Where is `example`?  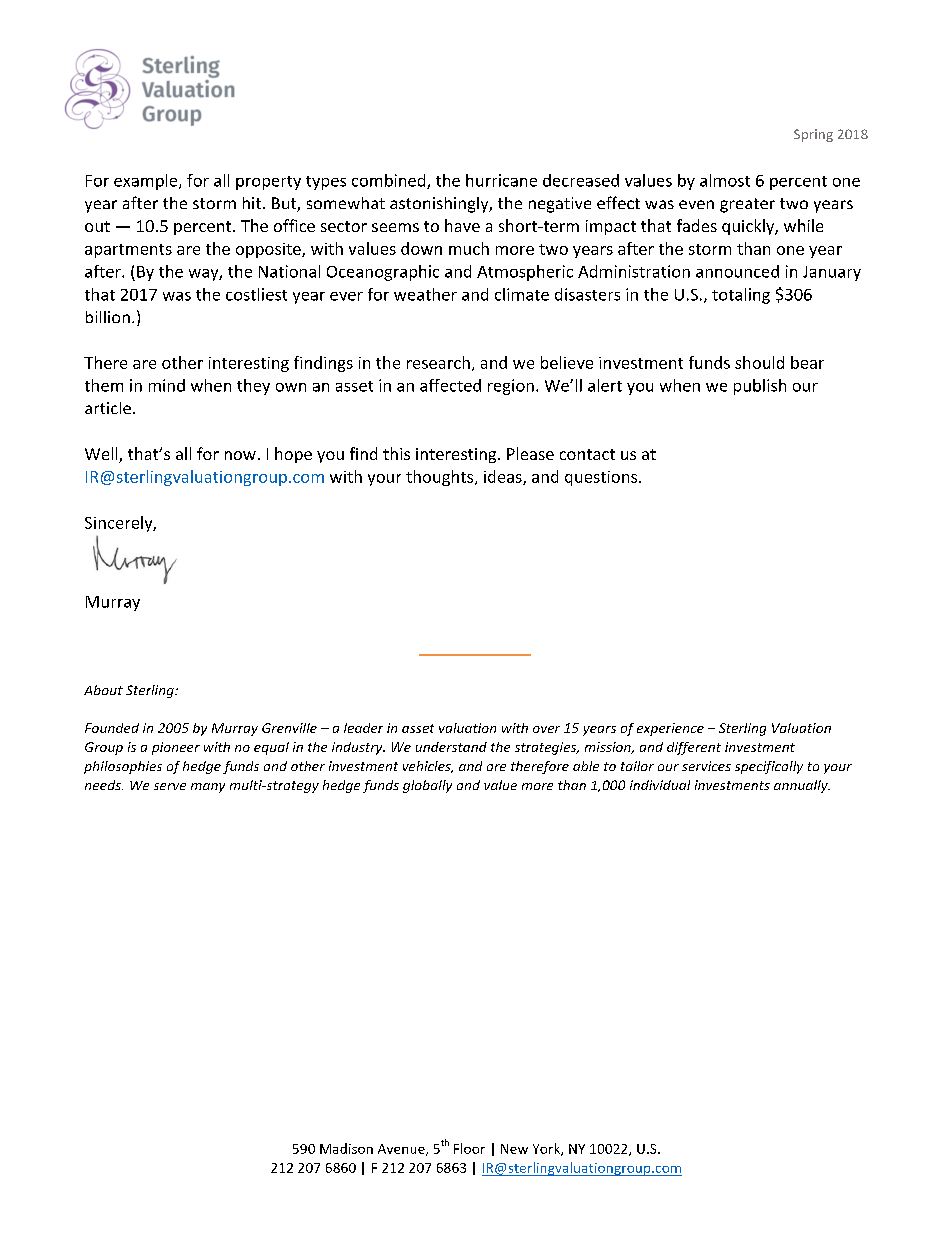
example is located at coordinates (147, 182).
